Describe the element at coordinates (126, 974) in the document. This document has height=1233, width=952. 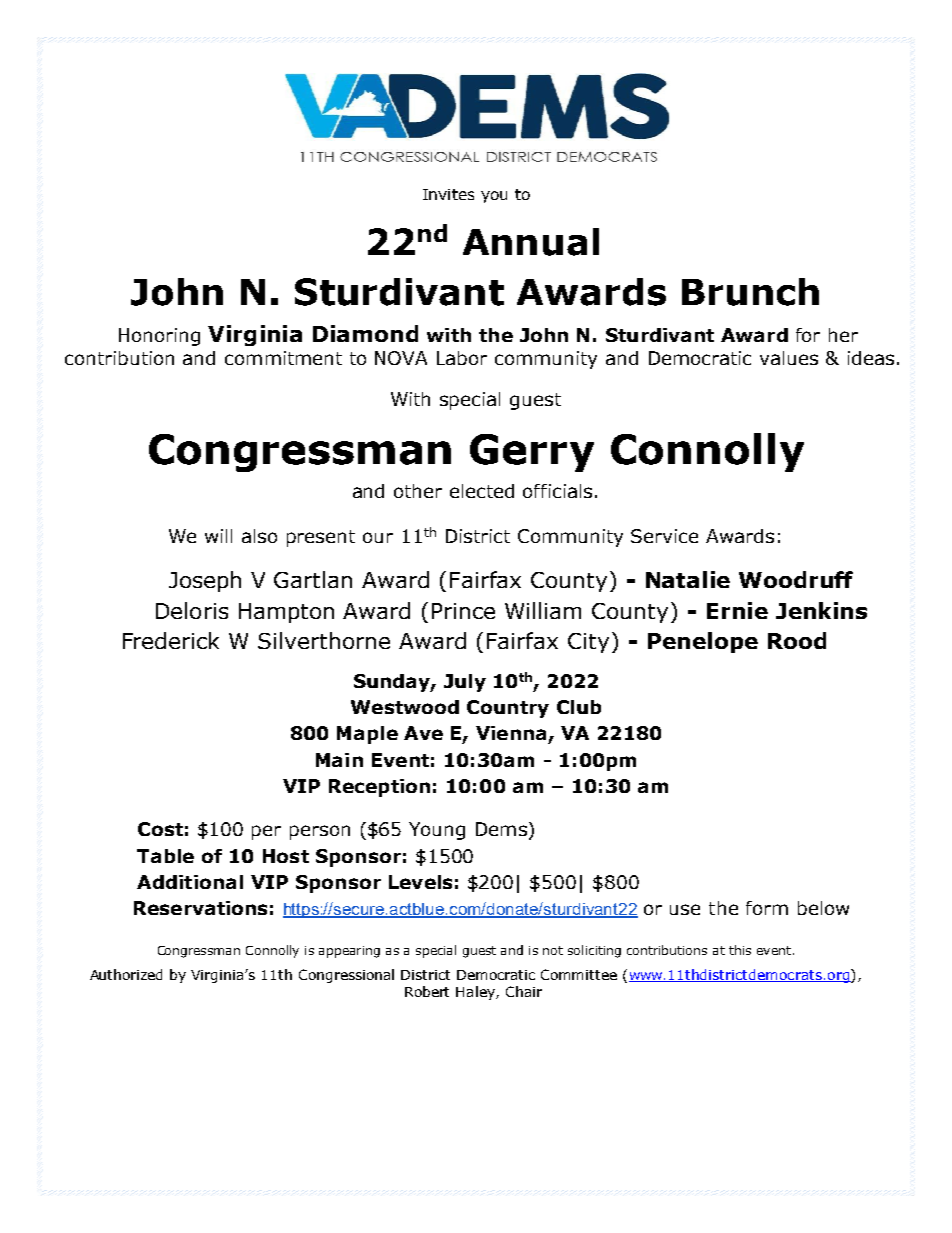
I see `Authorized` at that location.
